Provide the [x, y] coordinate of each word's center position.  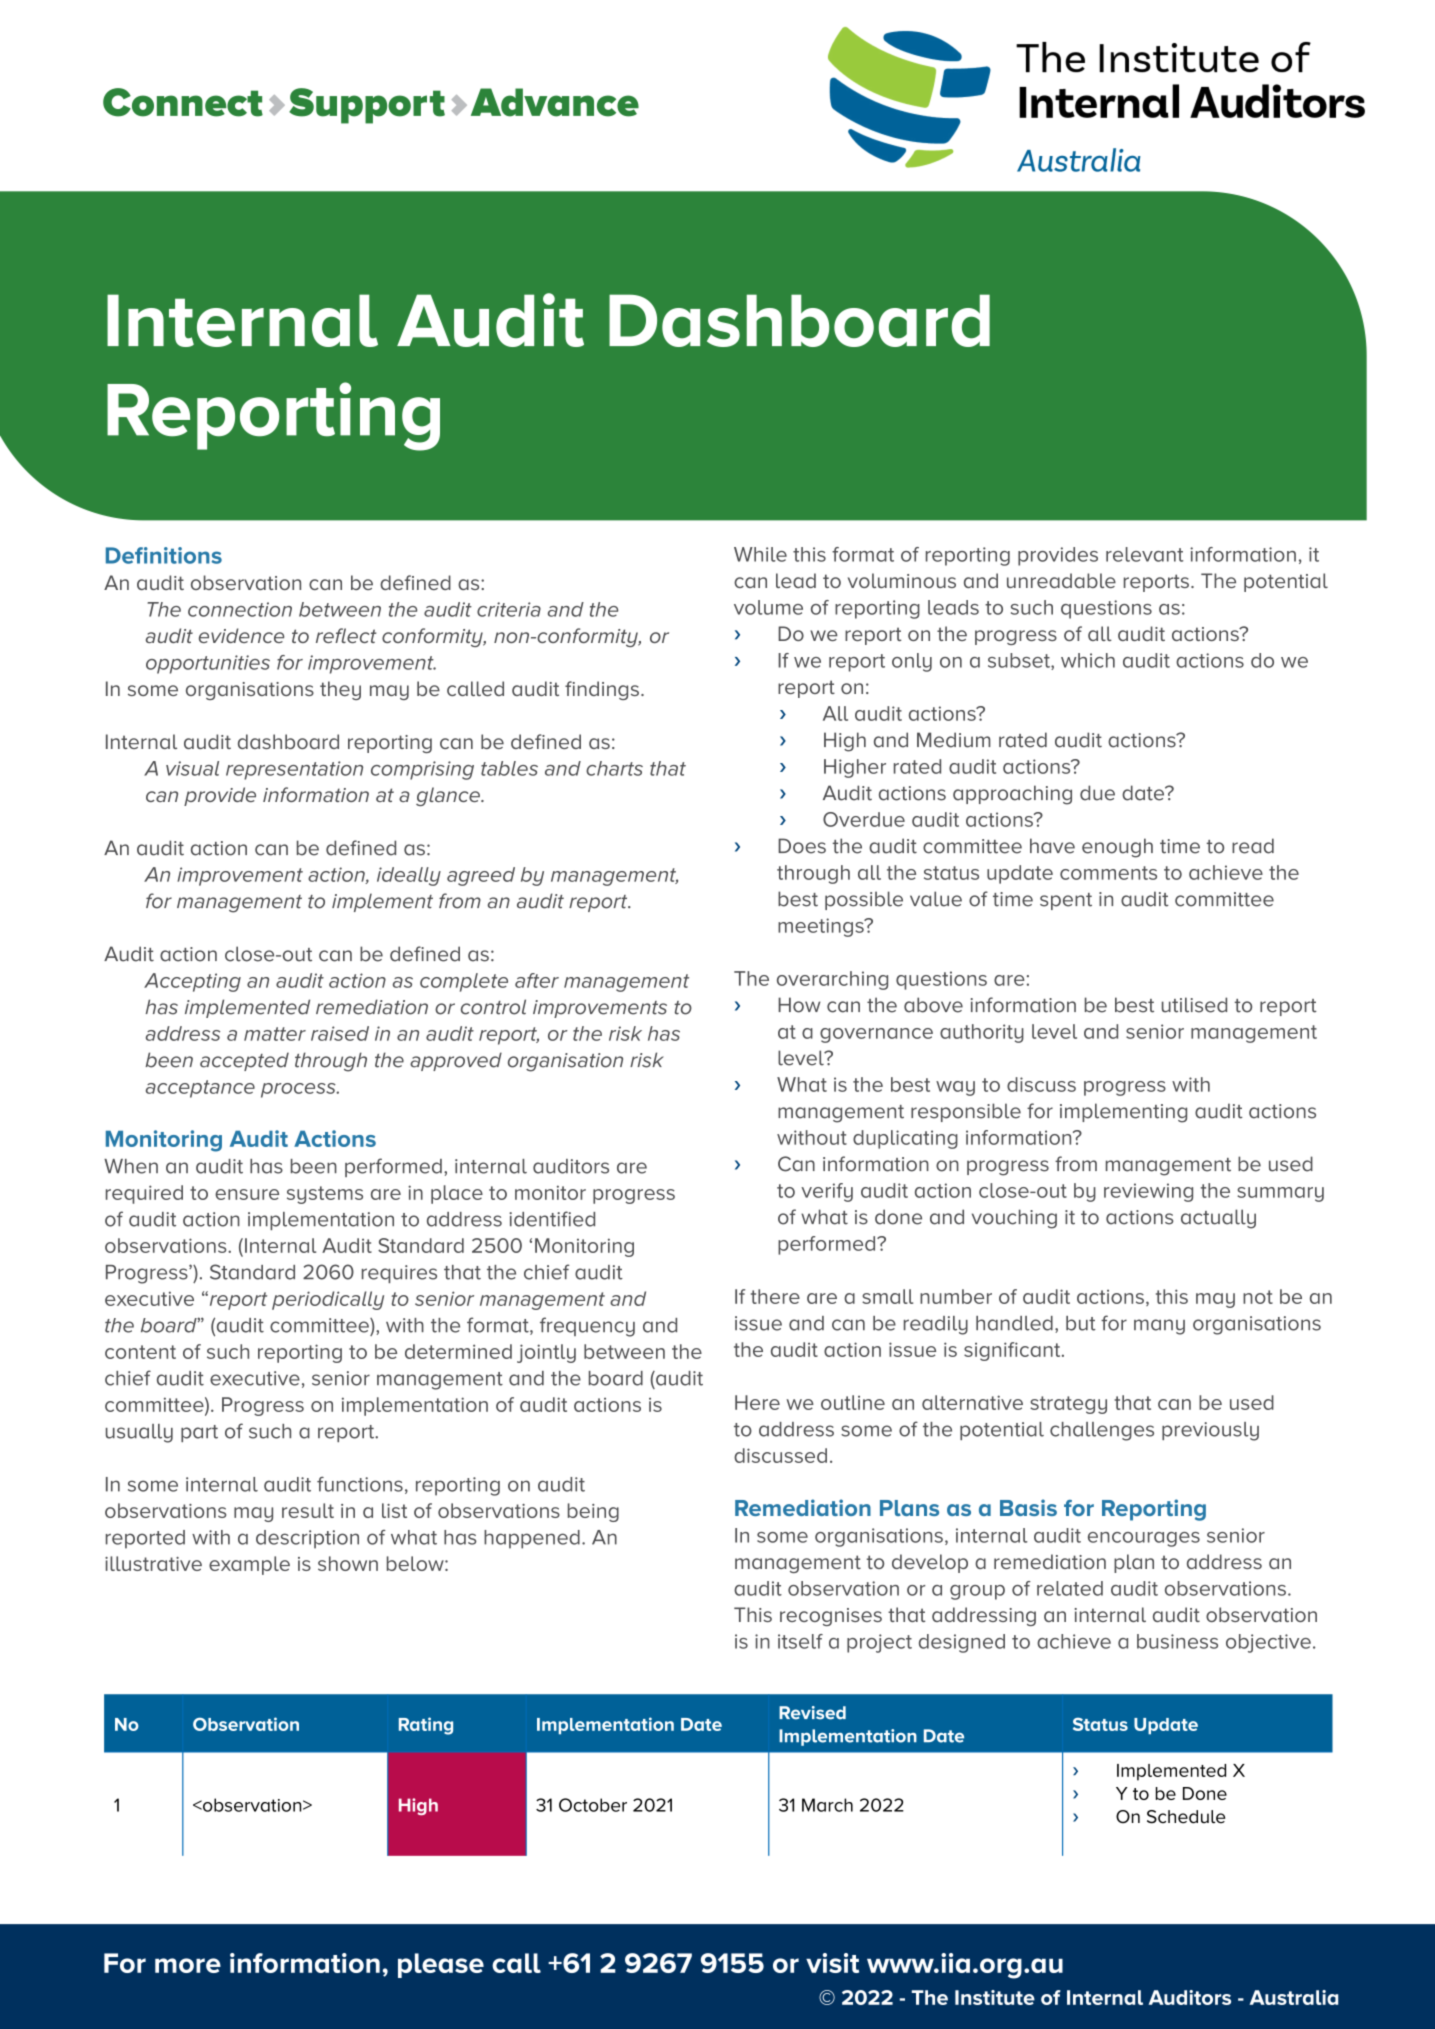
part [199, 1433]
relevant [1144, 554]
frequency [587, 1327]
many [1159, 1327]
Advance [555, 102]
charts [614, 768]
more [188, 1965]
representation [294, 770]
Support [367, 106]
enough [1117, 848]
